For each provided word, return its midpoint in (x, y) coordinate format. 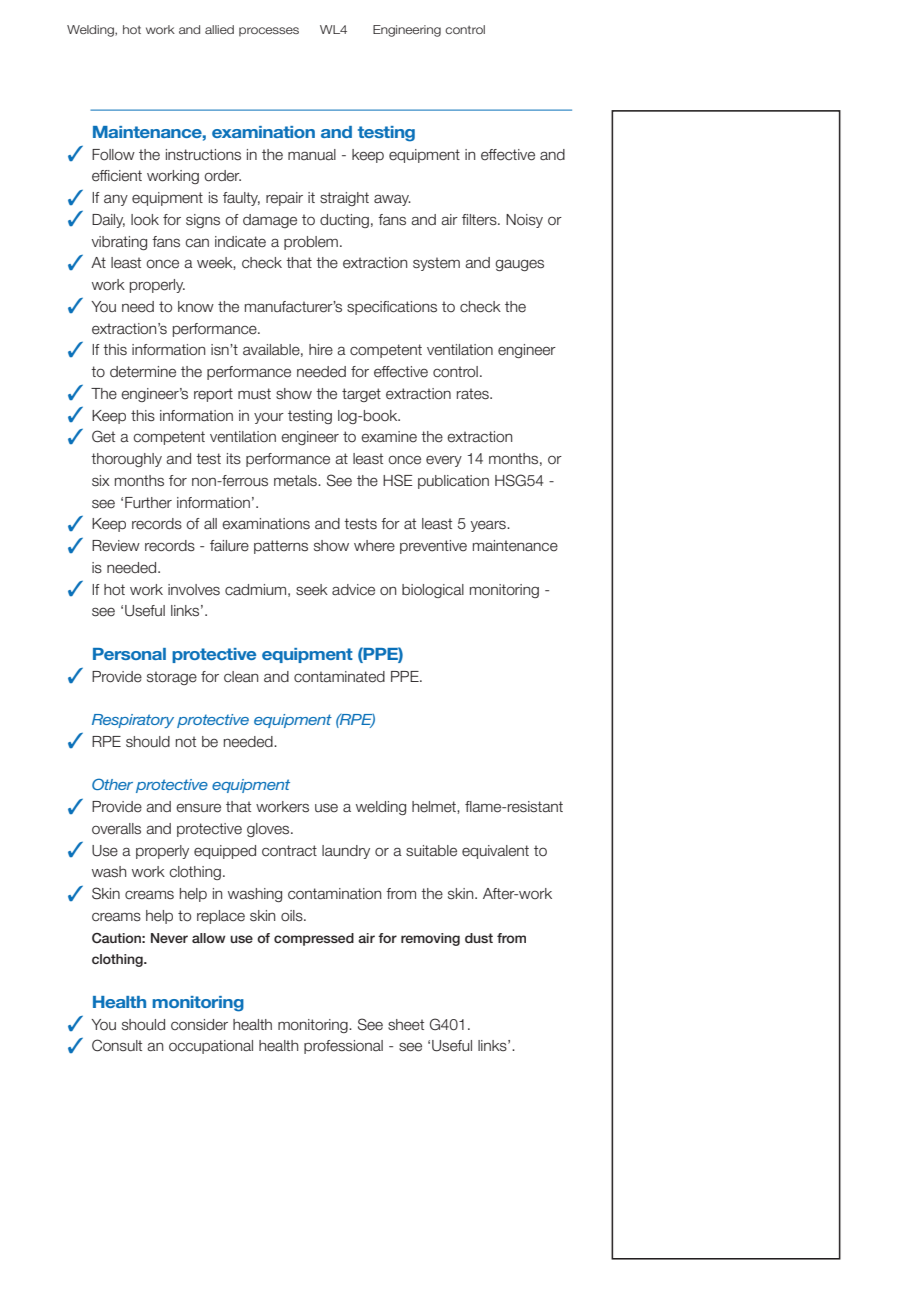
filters (480, 220)
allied (219, 29)
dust (479, 938)
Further (148, 503)
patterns (281, 547)
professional (343, 1047)
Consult (117, 1045)
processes (269, 31)
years (489, 526)
